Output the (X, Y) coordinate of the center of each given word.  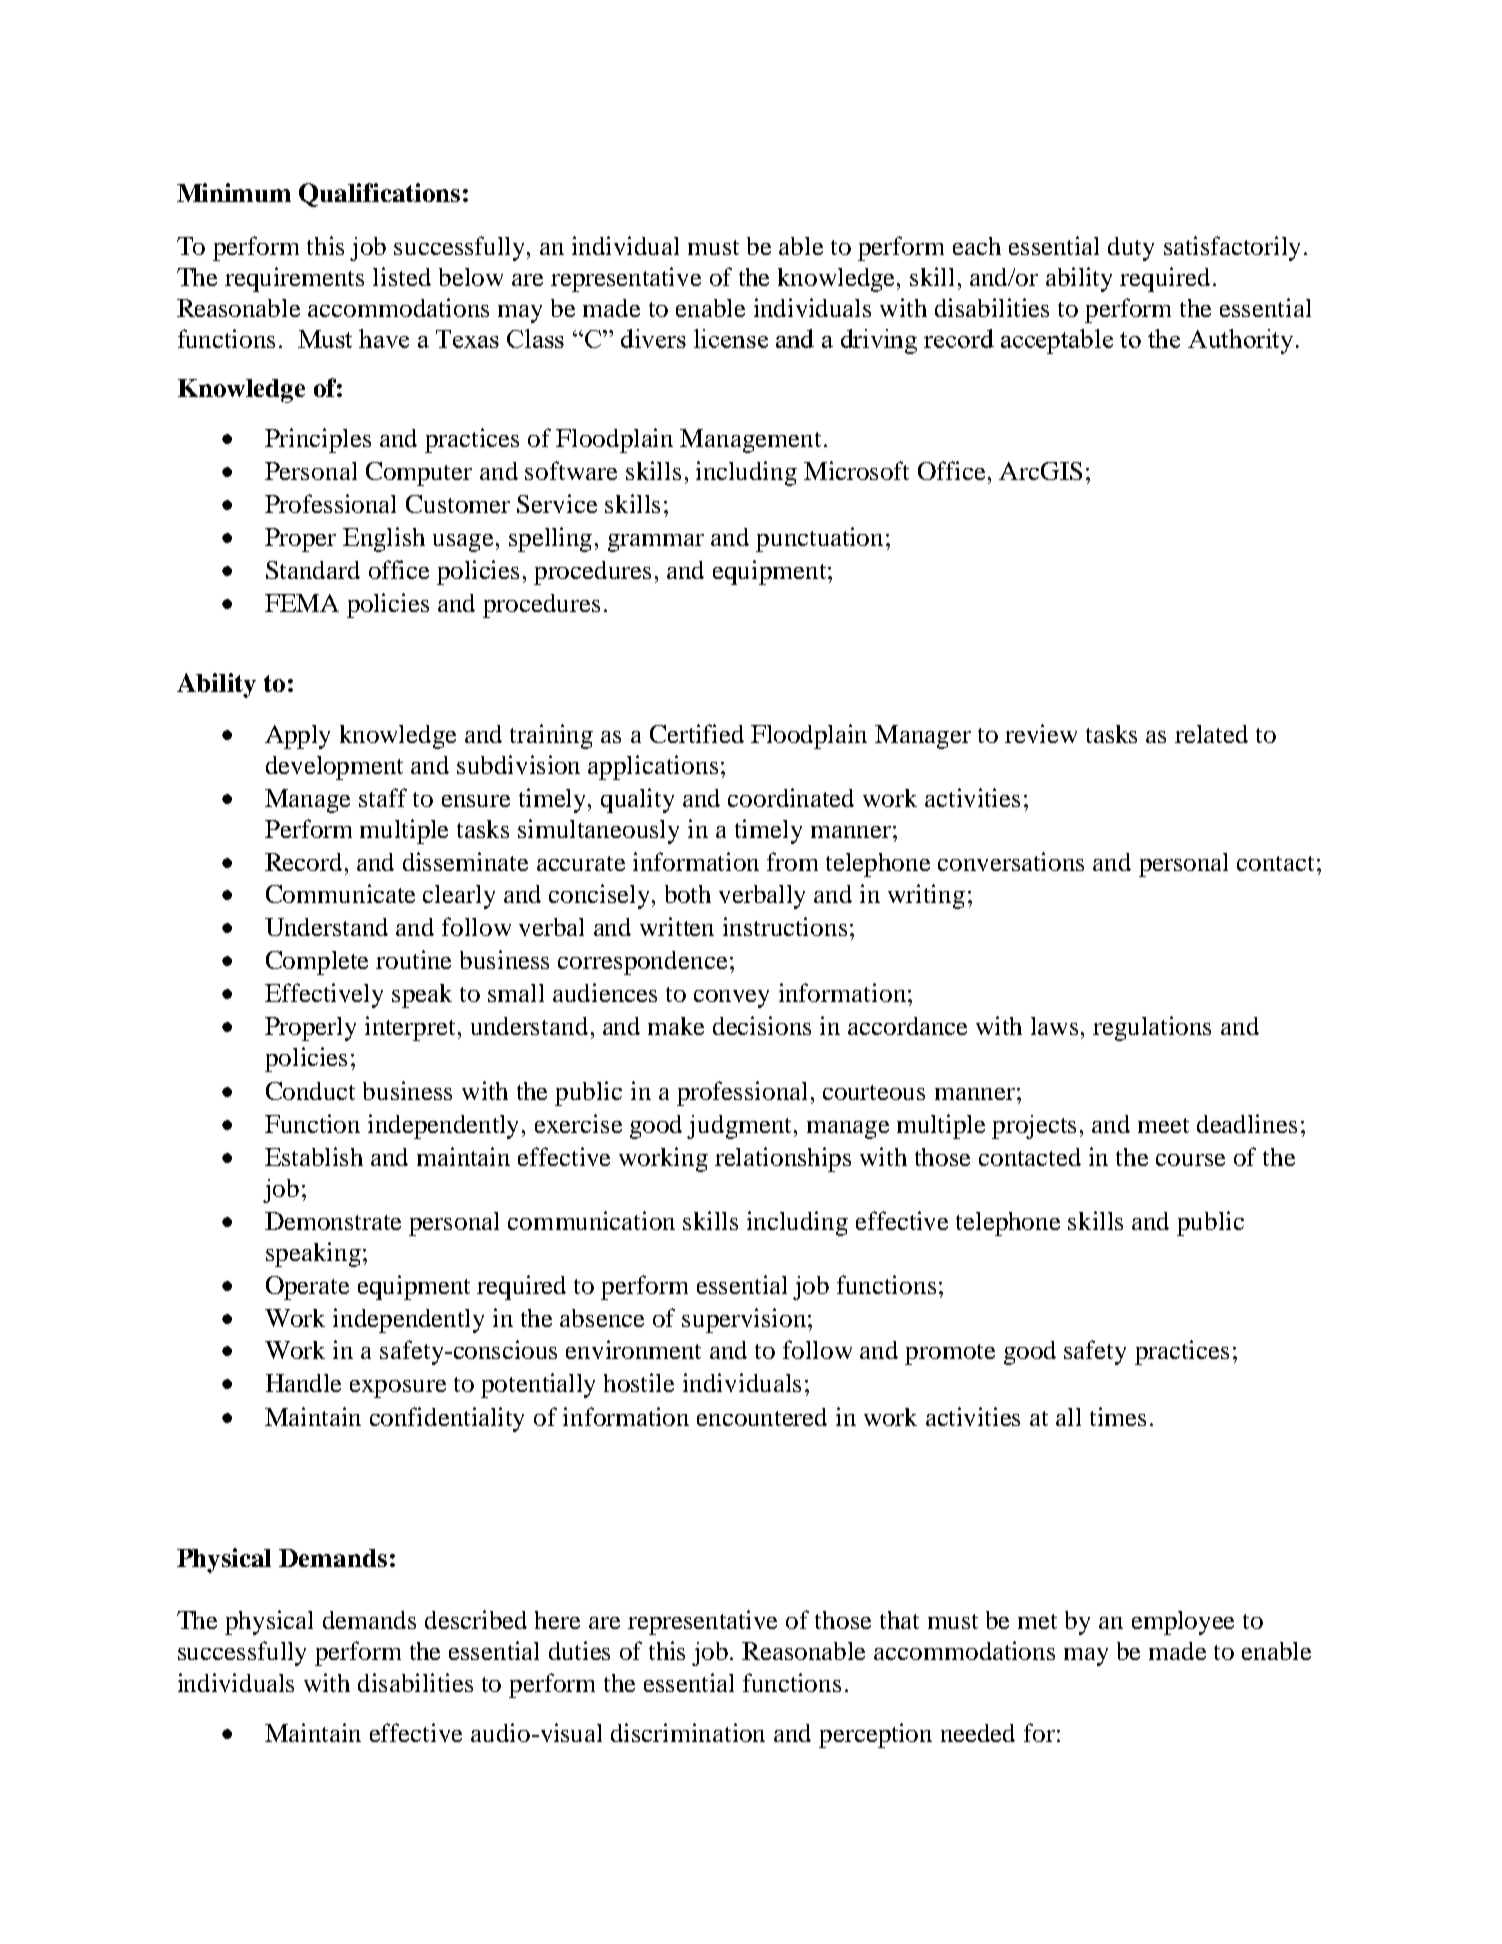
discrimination (688, 1732)
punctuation (819, 539)
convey (731, 999)
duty (1131, 249)
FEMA (302, 603)
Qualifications (379, 195)
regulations (1152, 1028)
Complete (317, 963)
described (476, 1619)
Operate (307, 1288)
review (1041, 733)
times (1118, 1416)
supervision (744, 1320)
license (731, 338)
